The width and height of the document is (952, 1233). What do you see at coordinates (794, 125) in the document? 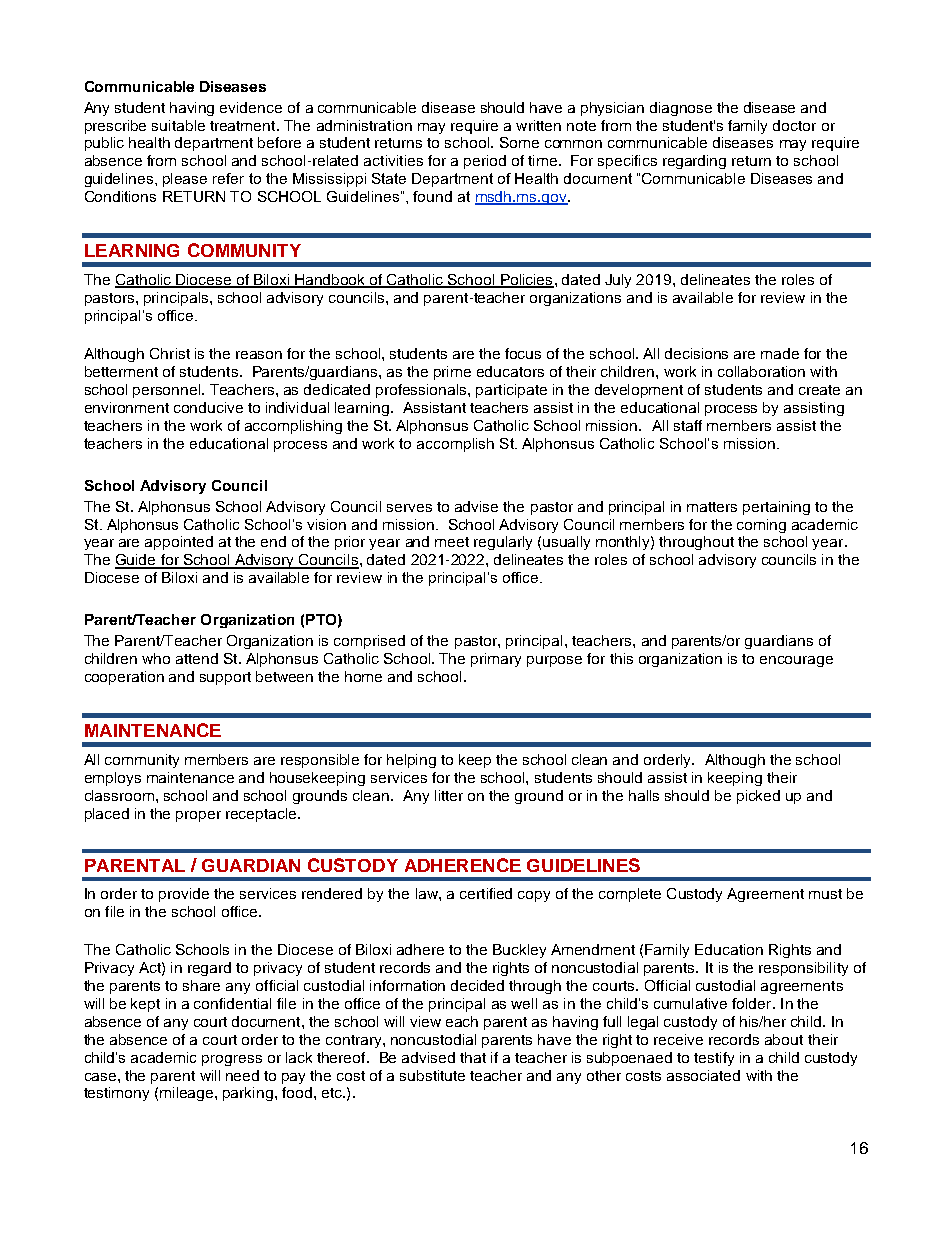
I see `doctor` at bounding box center [794, 125].
